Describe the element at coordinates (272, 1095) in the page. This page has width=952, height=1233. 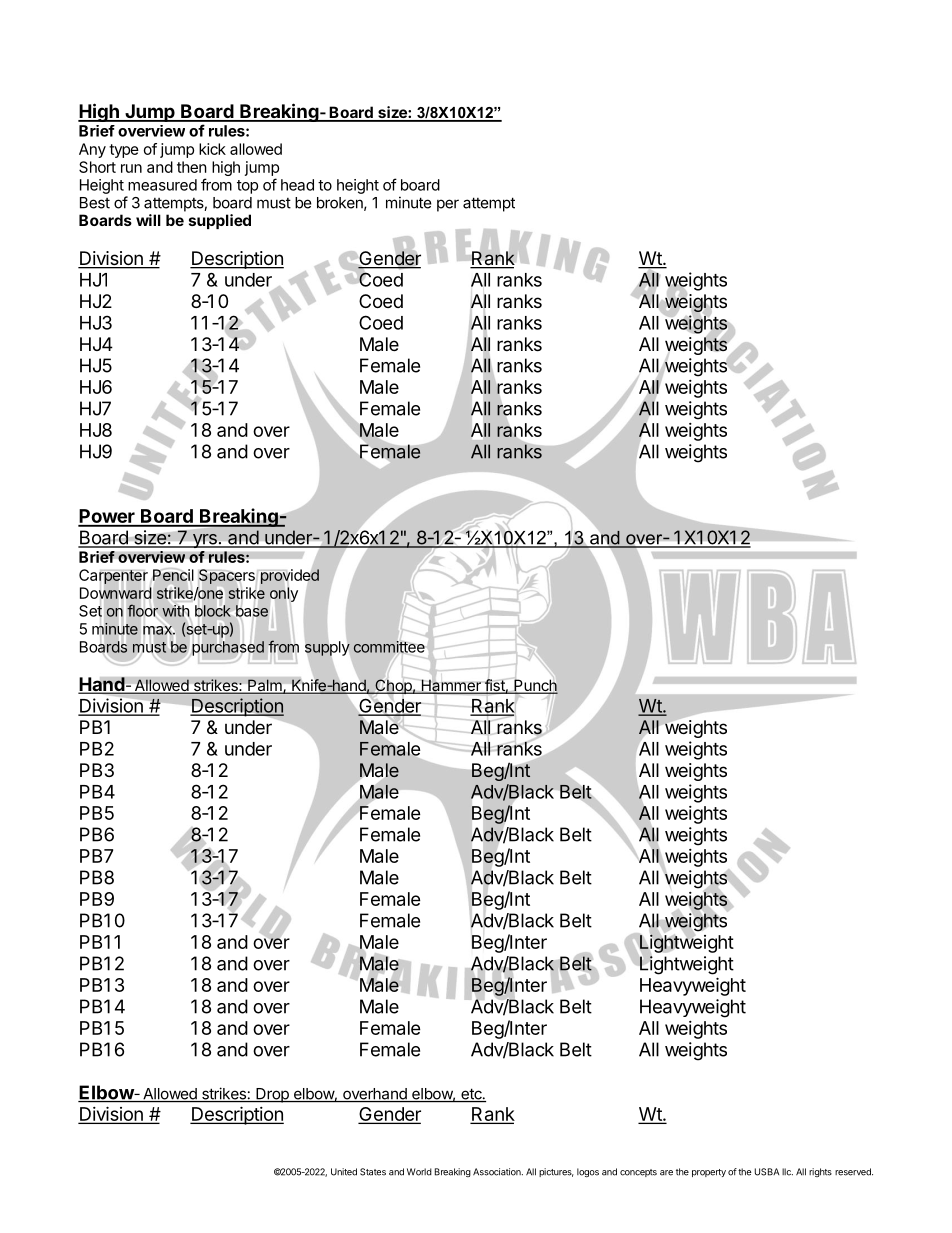
I see `Drop` at that location.
